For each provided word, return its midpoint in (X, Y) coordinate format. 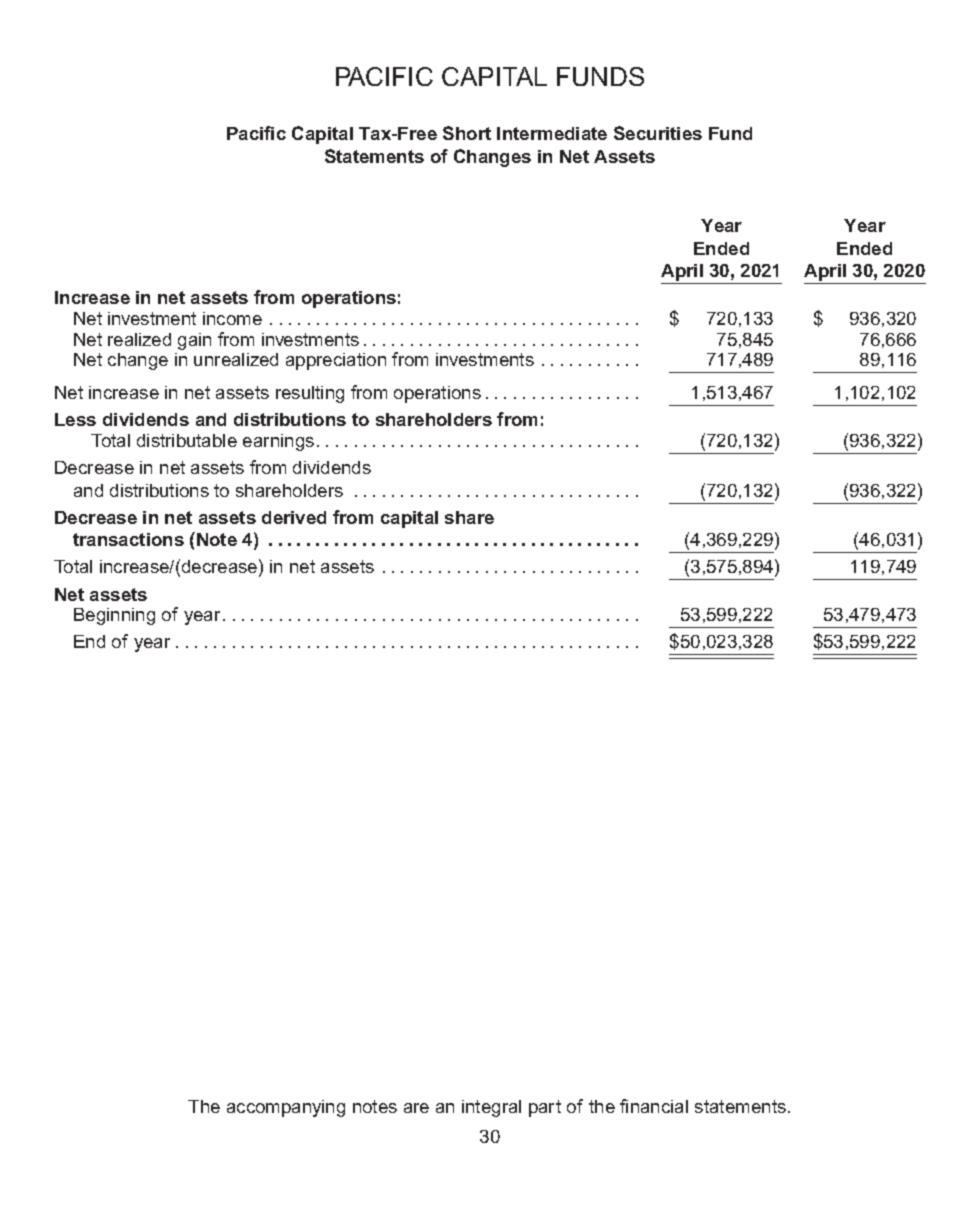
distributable (187, 440)
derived (294, 517)
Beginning (114, 616)
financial (654, 1106)
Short (467, 133)
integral (491, 1108)
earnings (278, 442)
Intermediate (552, 133)
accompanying (286, 1108)
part (545, 1108)
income (232, 318)
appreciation (336, 361)
